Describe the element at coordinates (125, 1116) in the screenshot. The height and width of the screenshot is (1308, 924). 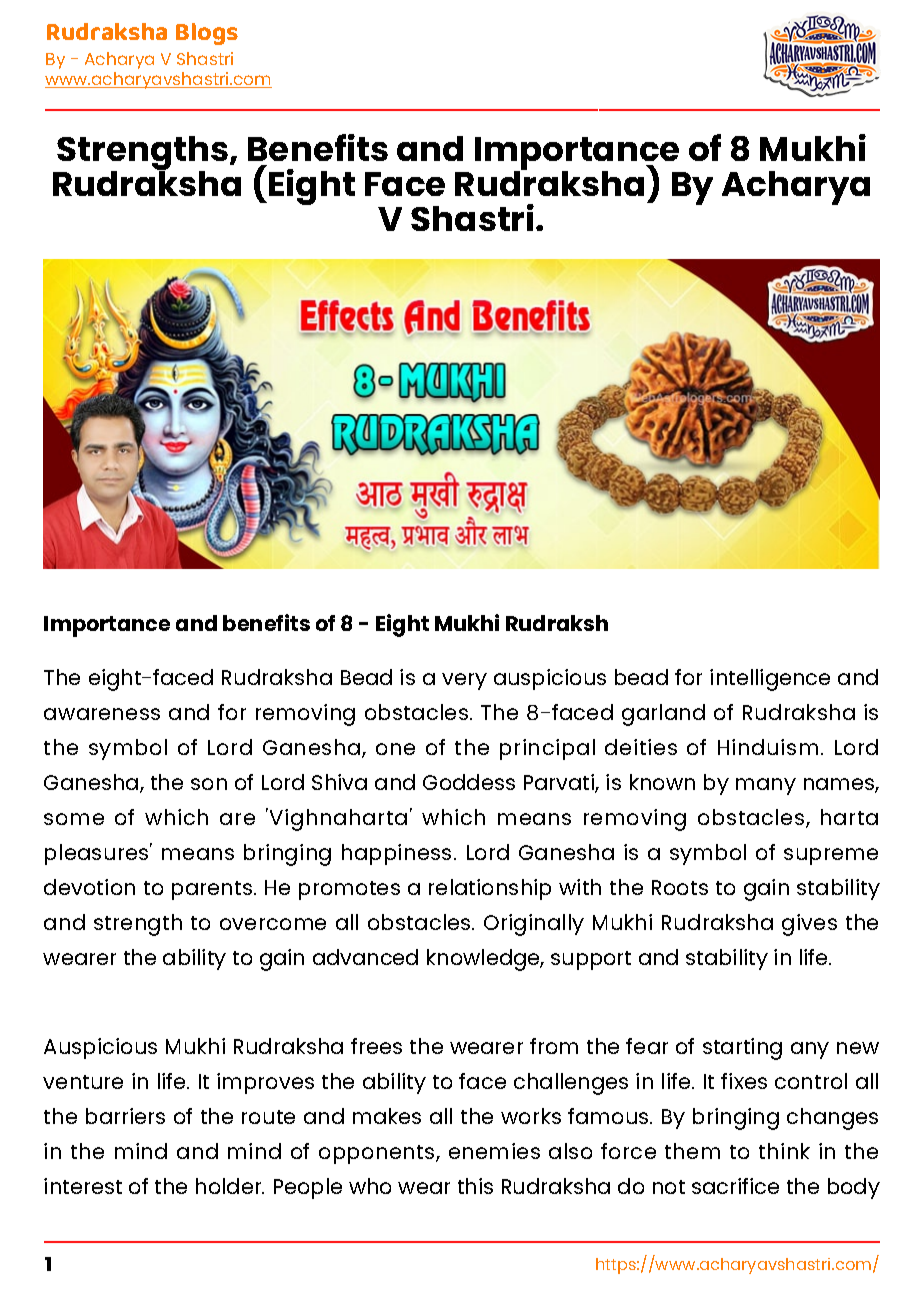
I see `barriers` at that location.
